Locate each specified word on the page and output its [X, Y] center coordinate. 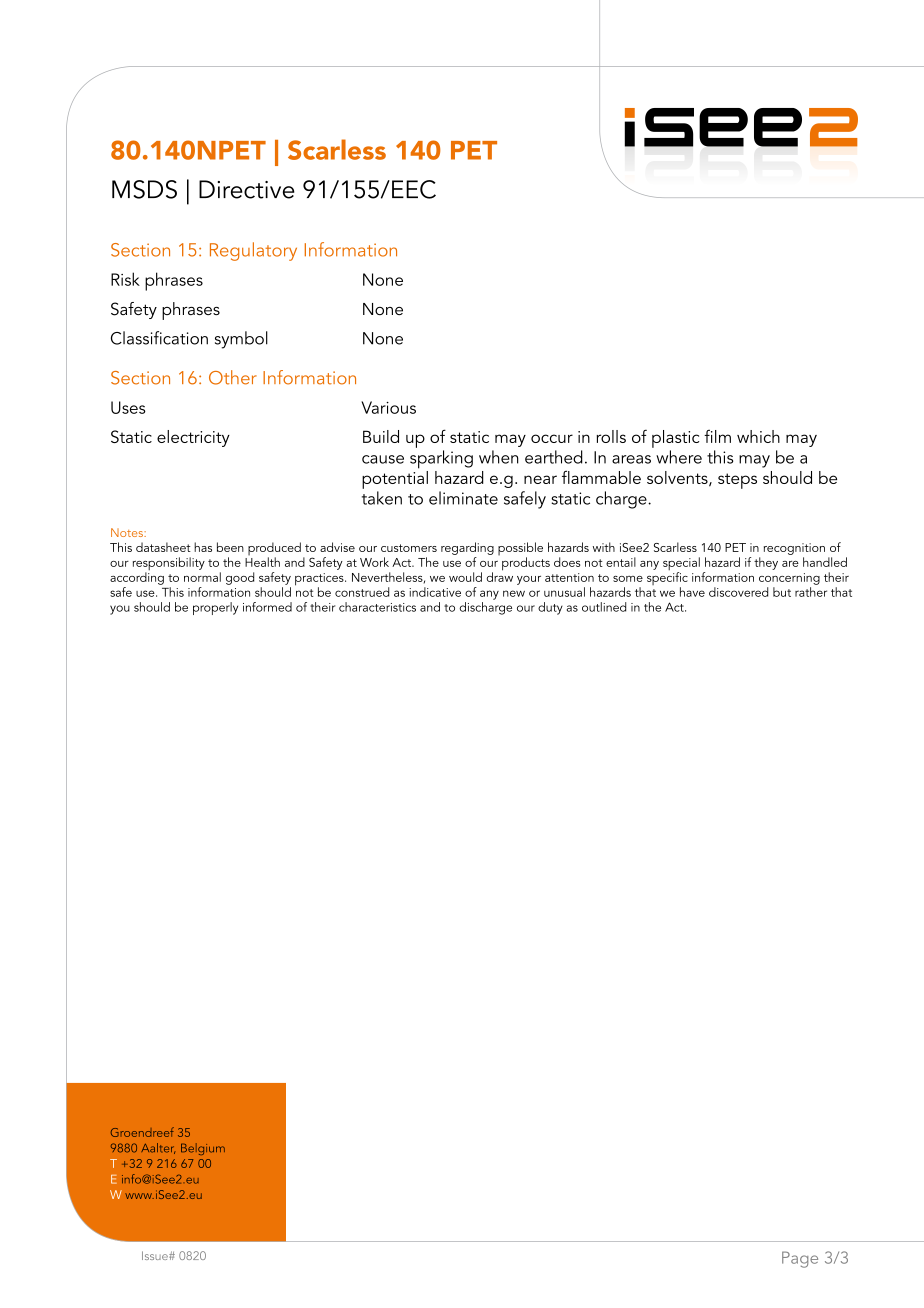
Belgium [203, 1149]
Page [800, 1259]
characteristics [377, 607]
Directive [247, 189]
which [758, 436]
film [717, 436]
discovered [738, 592]
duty [550, 608]
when [499, 457]
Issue [156, 1255]
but [782, 592]
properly [215, 608]
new [514, 593]
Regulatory [253, 251]
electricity [193, 438]
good [240, 578]
